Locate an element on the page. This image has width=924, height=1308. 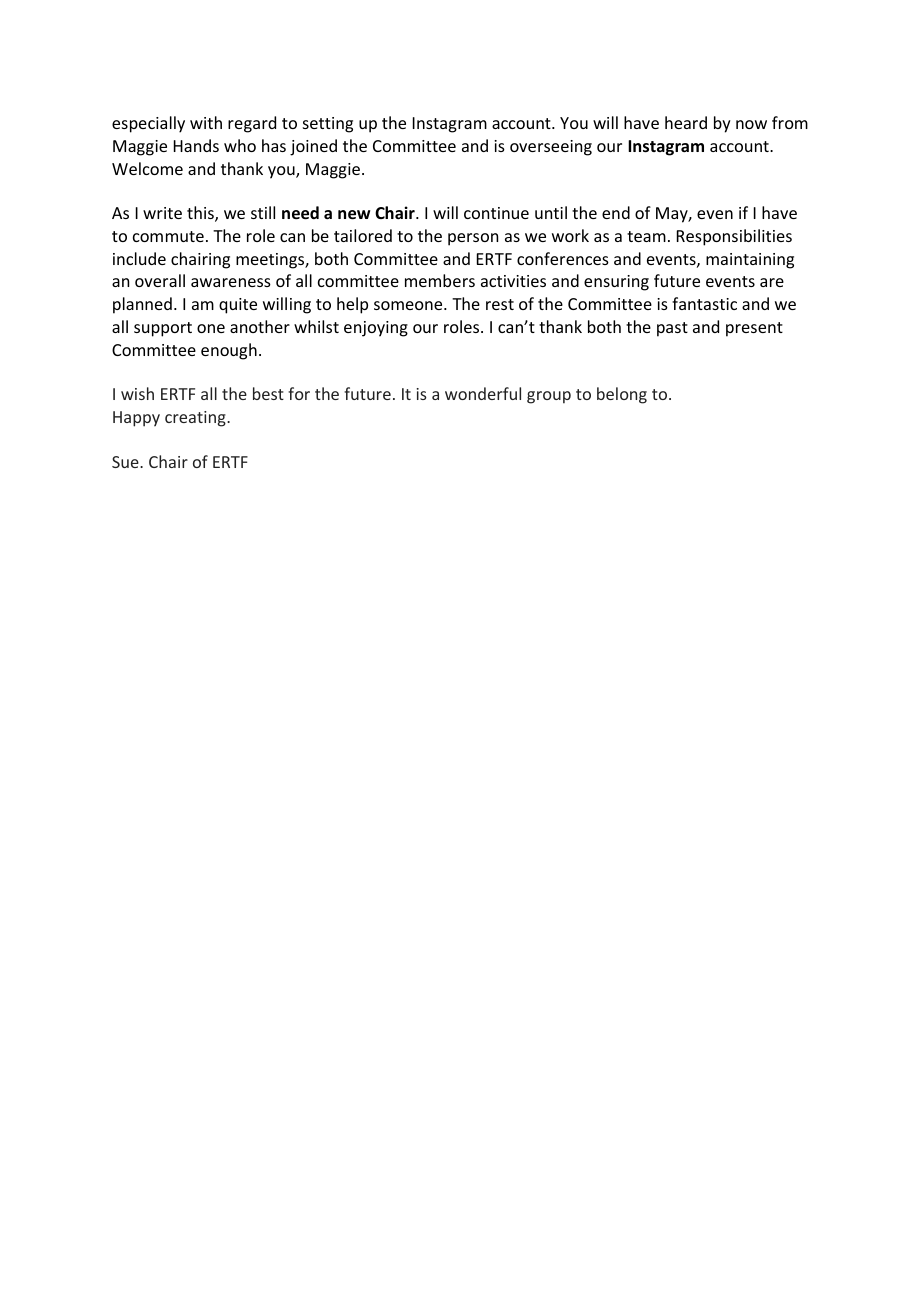
members is located at coordinates (440, 280).
